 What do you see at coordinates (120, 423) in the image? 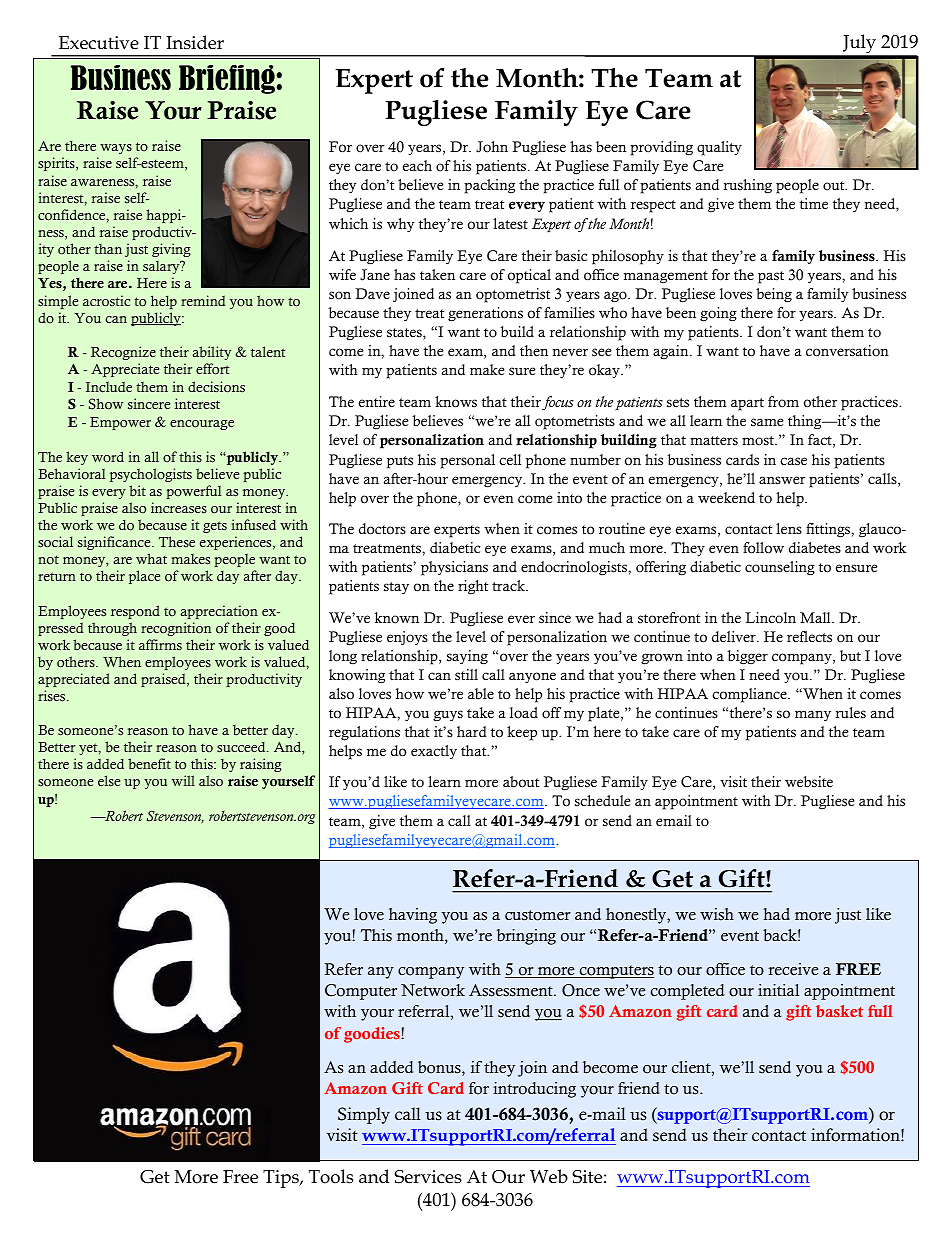
I see `Empower` at bounding box center [120, 423].
